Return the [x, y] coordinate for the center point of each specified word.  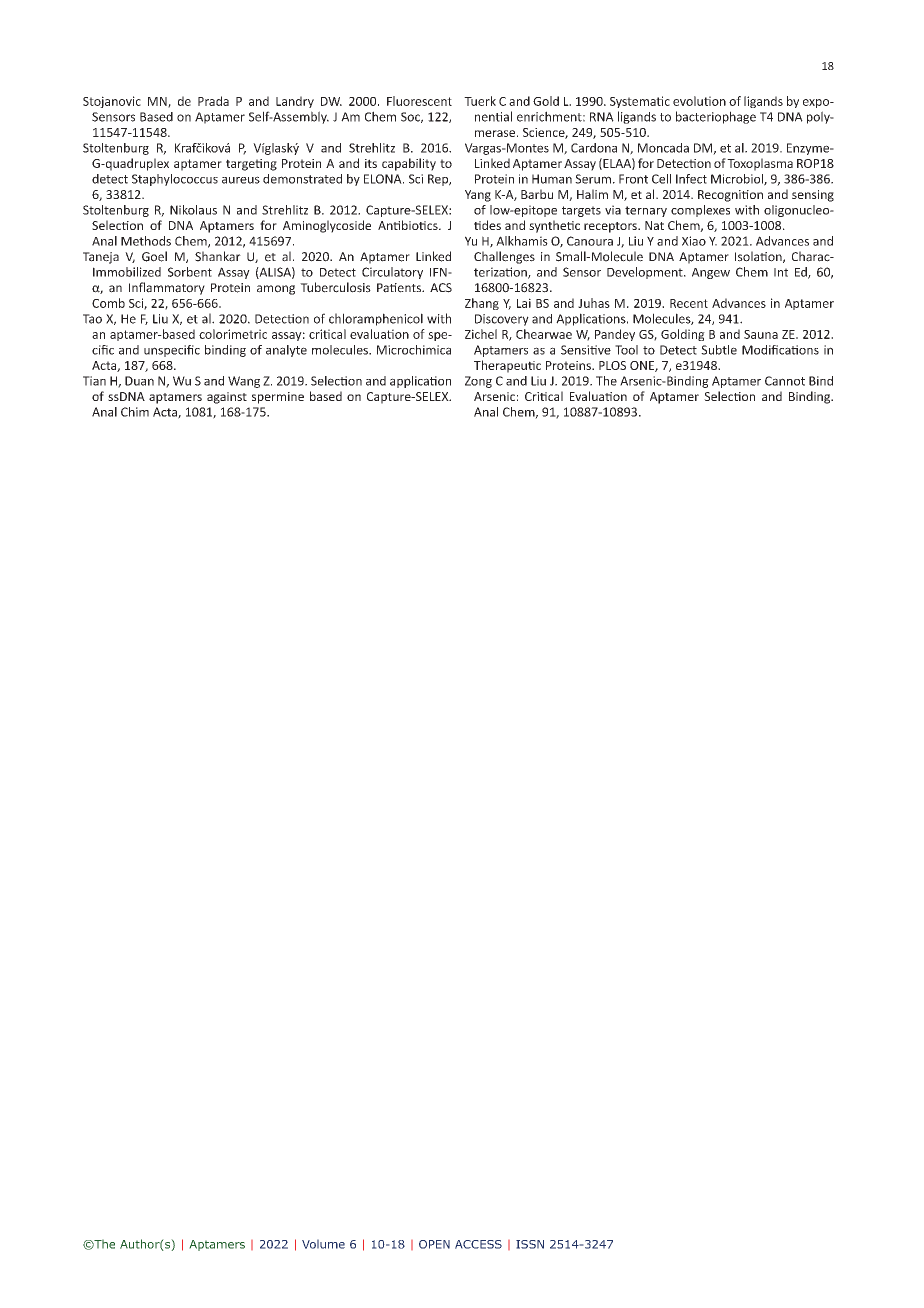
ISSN [530, 1244]
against [227, 398]
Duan [139, 381]
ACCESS [478, 1244]
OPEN [434, 1244]
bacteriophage [716, 117]
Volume [323, 1244]
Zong [478, 382]
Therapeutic [507, 366]
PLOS [612, 365]
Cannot [785, 381]
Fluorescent [419, 101]
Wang [244, 382]
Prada [213, 101]
